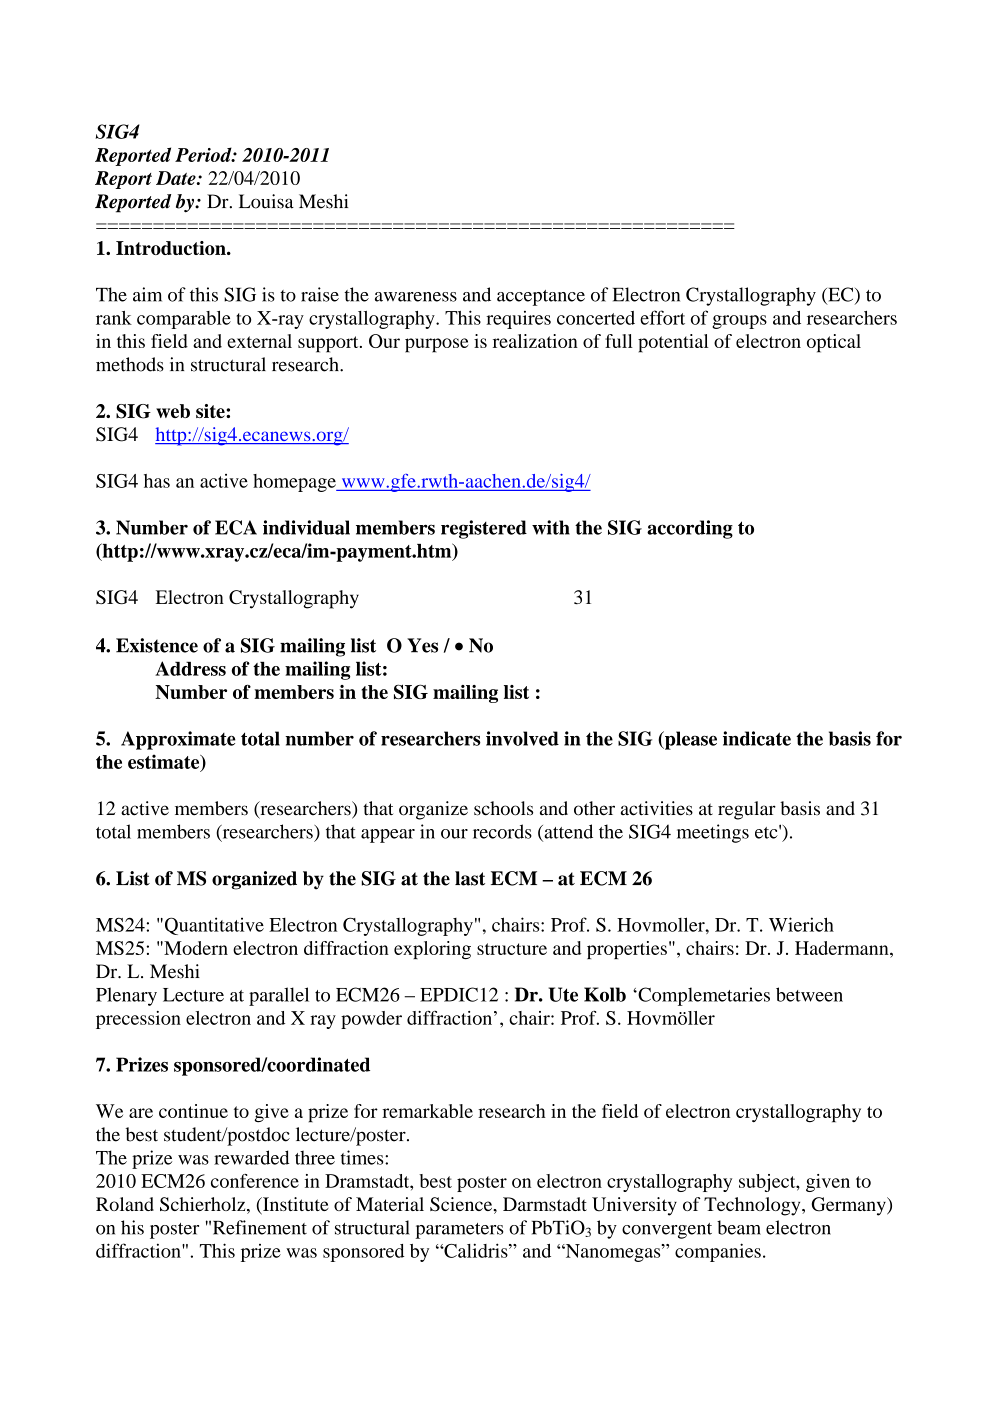 The height and width of the image is (1421, 1004). Describe the element at coordinates (172, 248) in the image. I see `Introduction` at that location.
